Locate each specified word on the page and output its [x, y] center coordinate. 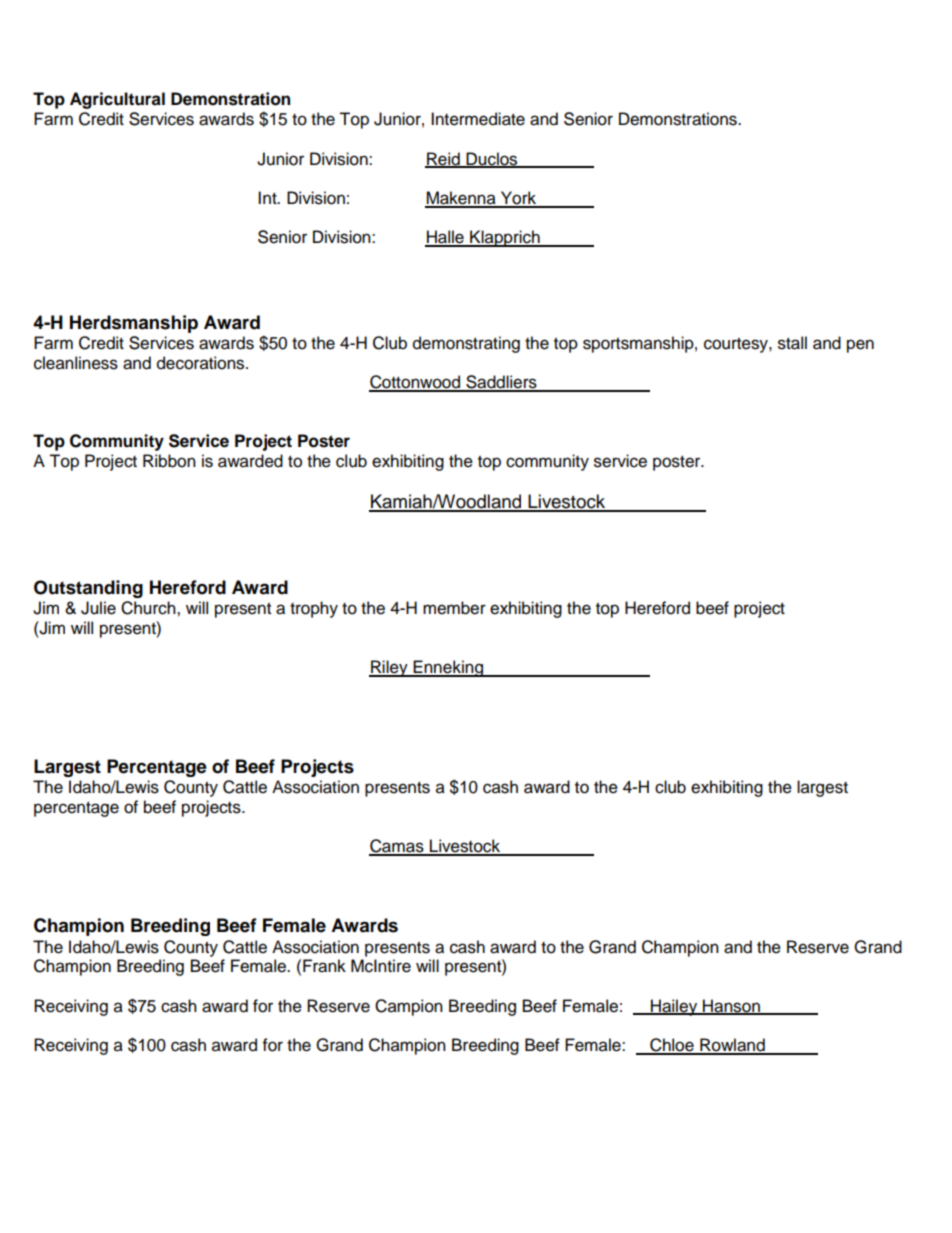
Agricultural [117, 100]
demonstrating [466, 344]
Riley [389, 668]
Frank [324, 966]
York [518, 199]
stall [792, 343]
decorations [202, 363]
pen [860, 346]
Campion [409, 1007]
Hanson [731, 1006]
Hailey [674, 1007]
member [454, 608]
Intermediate [478, 119]
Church [149, 608]
